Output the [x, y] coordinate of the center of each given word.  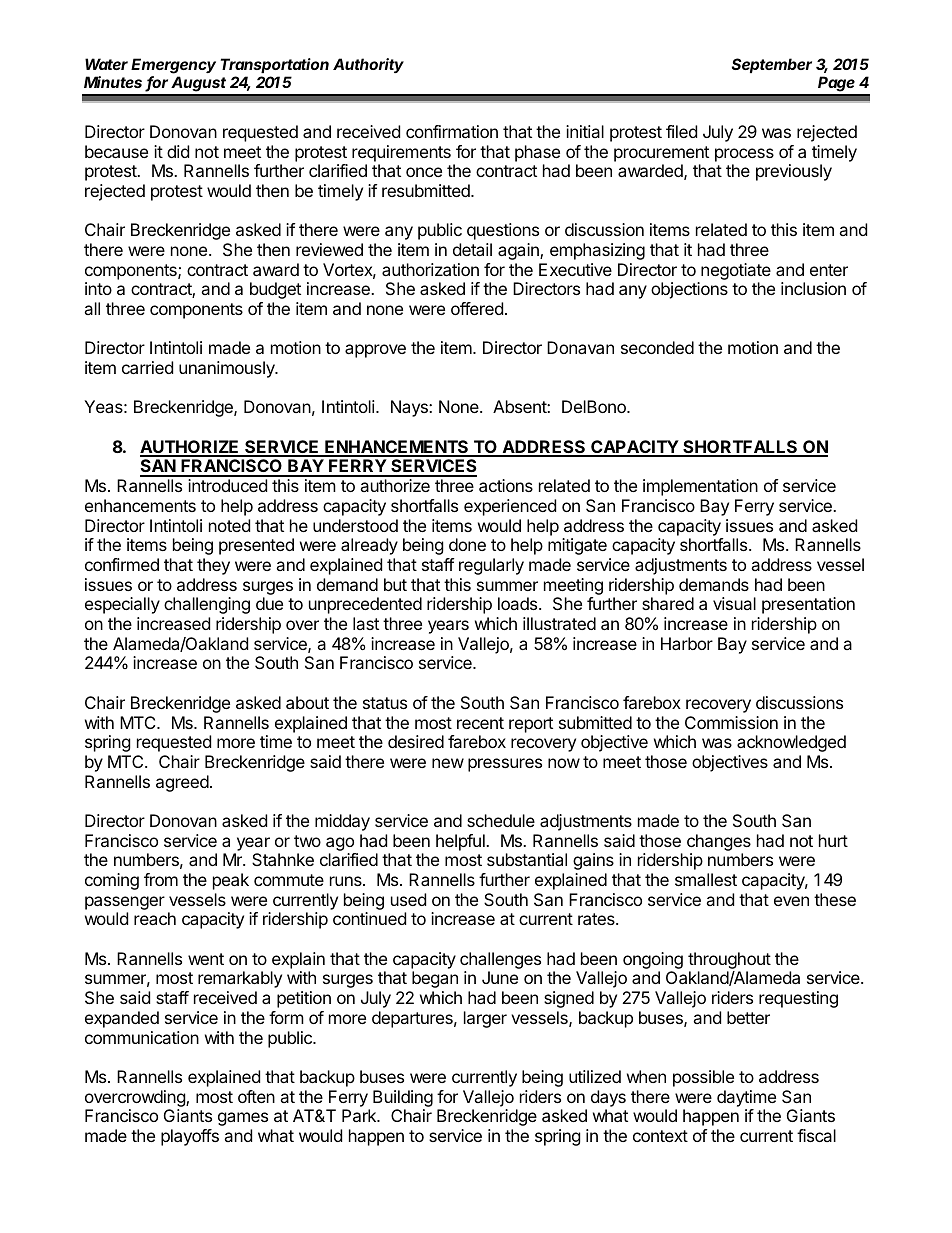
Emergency [173, 66]
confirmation [452, 131]
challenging [207, 605]
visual [734, 603]
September [772, 65]
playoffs [190, 1137]
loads [519, 603]
